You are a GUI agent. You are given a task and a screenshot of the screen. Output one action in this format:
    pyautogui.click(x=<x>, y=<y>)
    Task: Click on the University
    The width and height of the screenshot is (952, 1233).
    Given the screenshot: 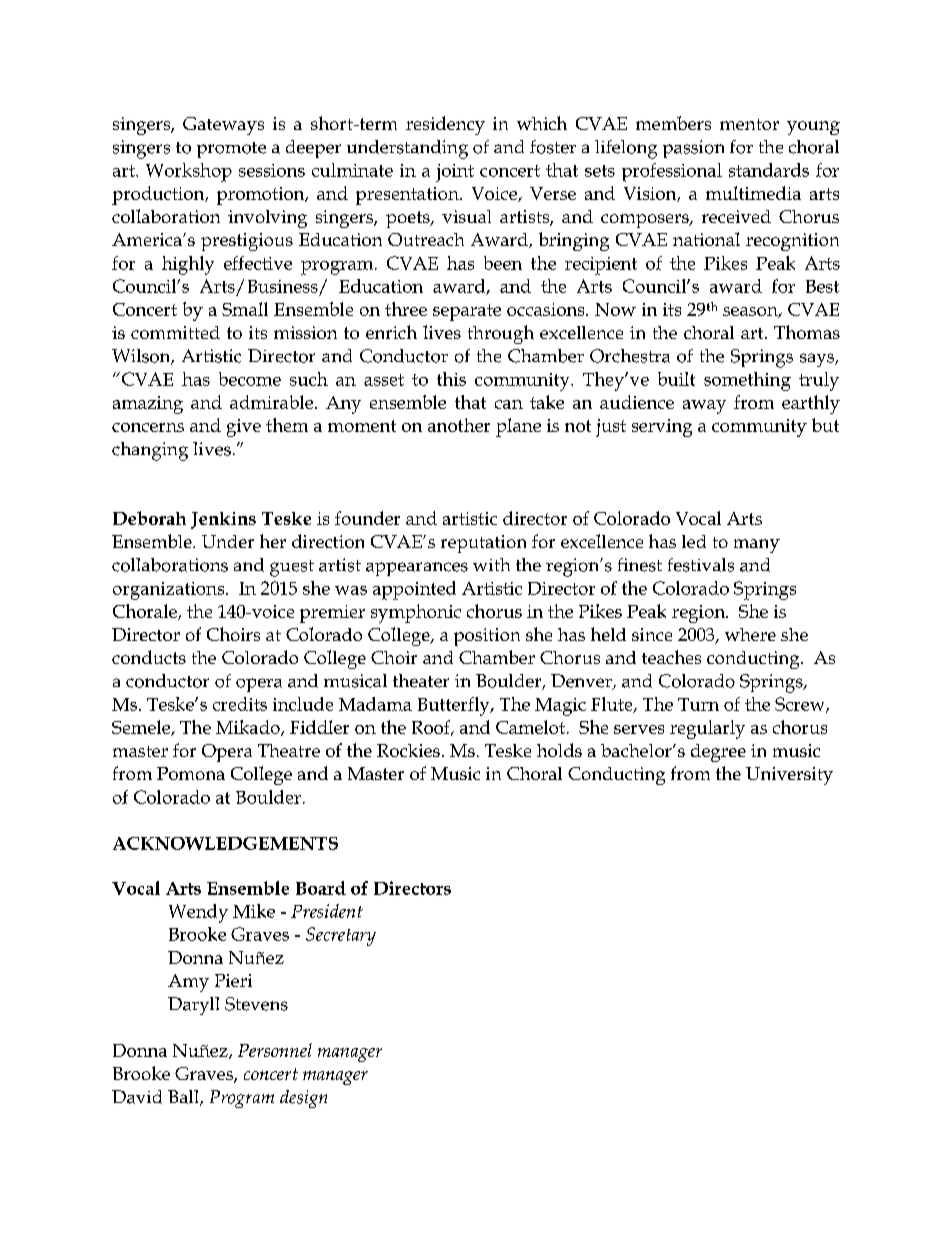 What is the action you would take?
    pyautogui.click(x=789, y=776)
